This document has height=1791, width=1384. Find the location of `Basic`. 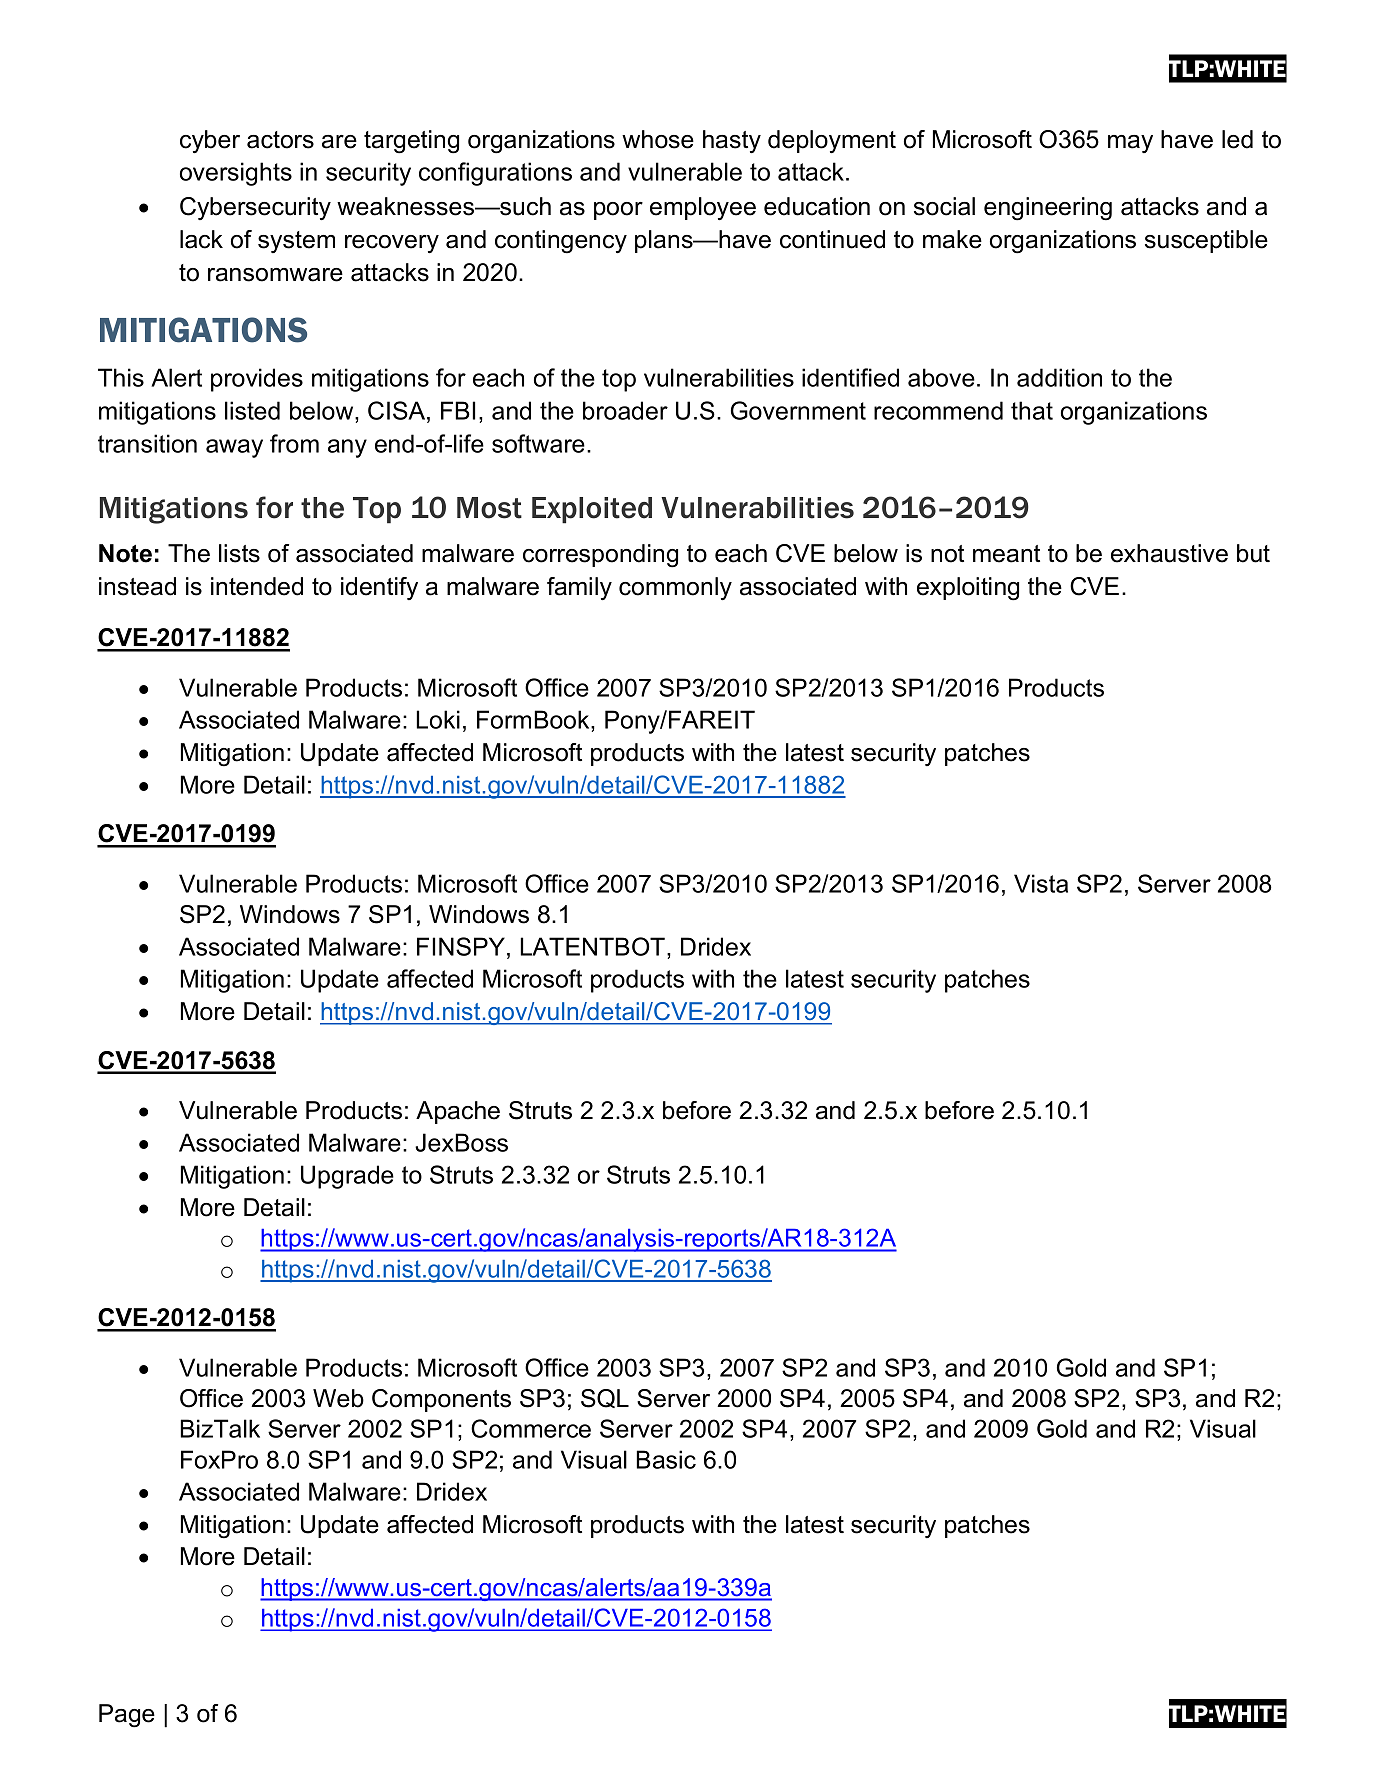

Basic is located at coordinates (666, 1459).
